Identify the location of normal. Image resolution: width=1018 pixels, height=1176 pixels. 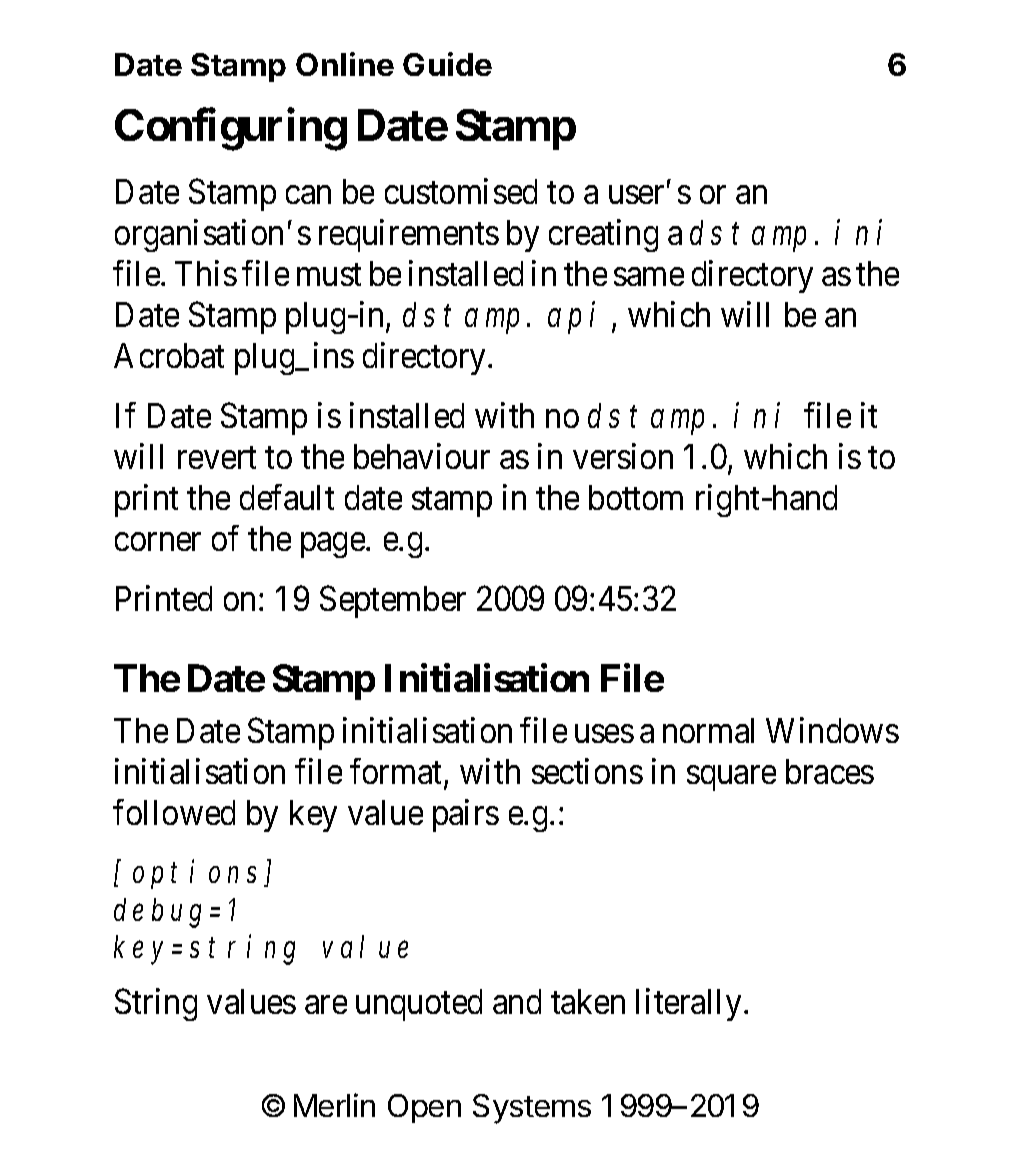
(708, 730).
